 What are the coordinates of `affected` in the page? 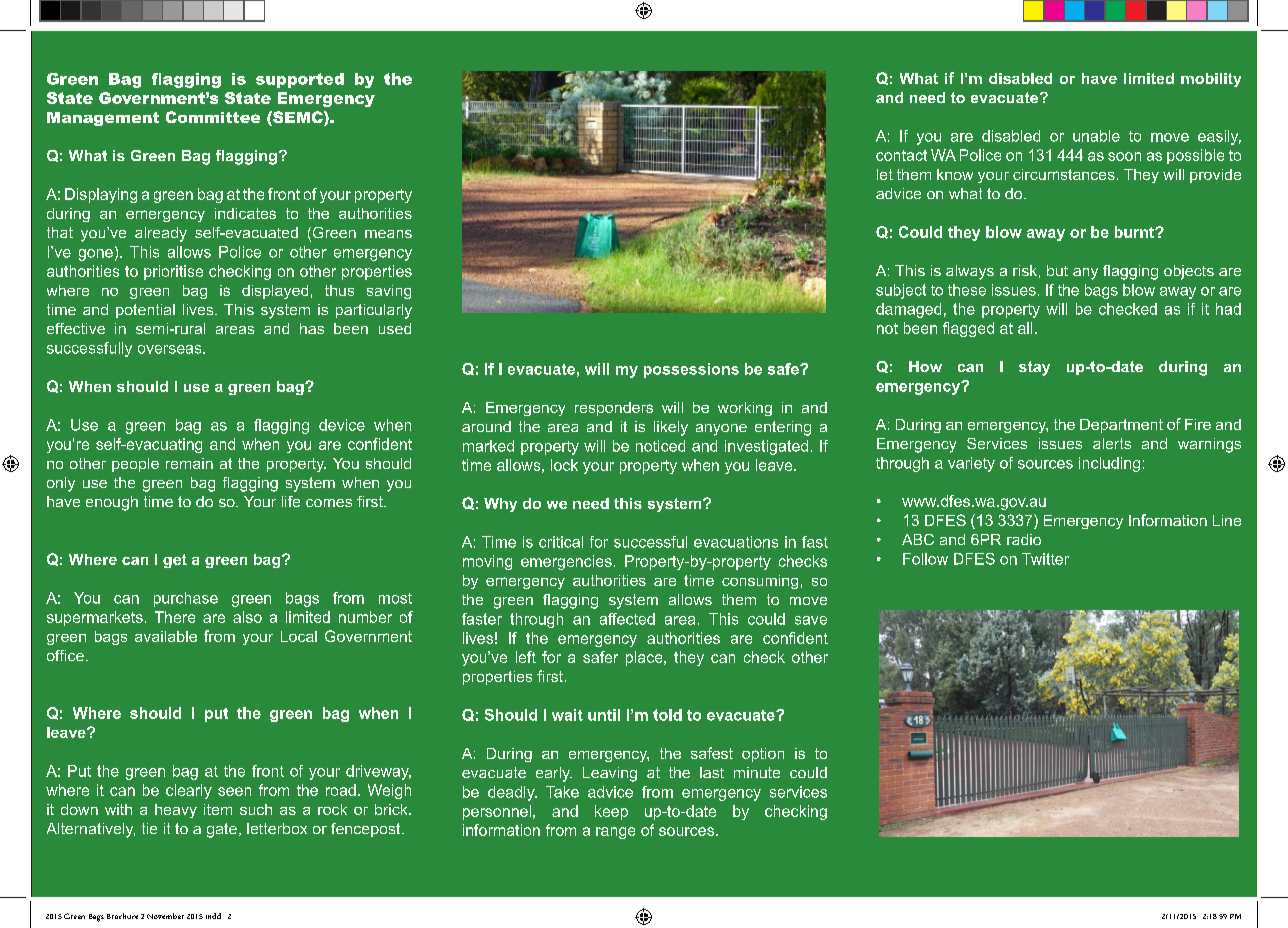 It's located at (627, 619).
